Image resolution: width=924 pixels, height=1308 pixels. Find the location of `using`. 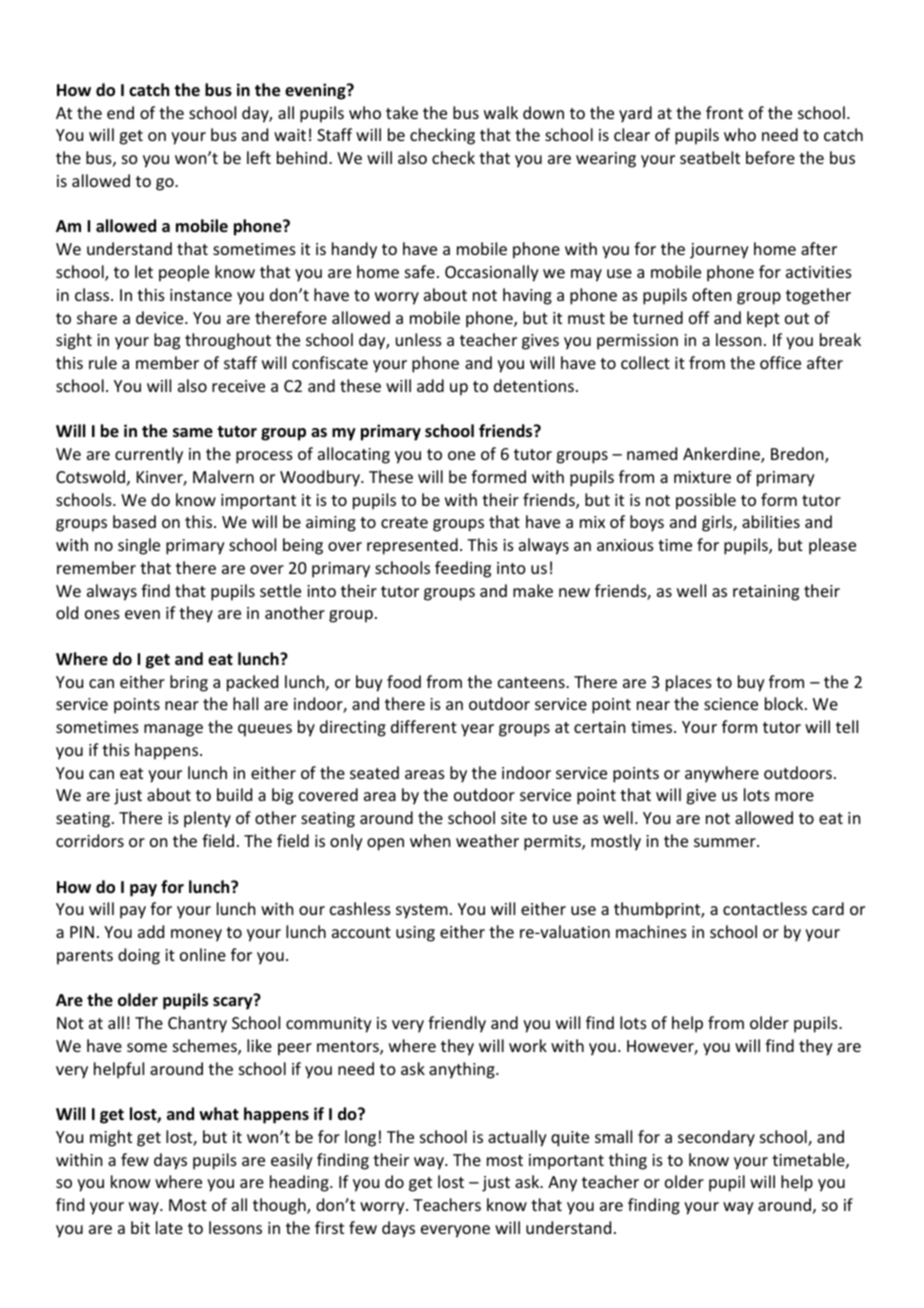

using is located at coordinates (415, 934).
